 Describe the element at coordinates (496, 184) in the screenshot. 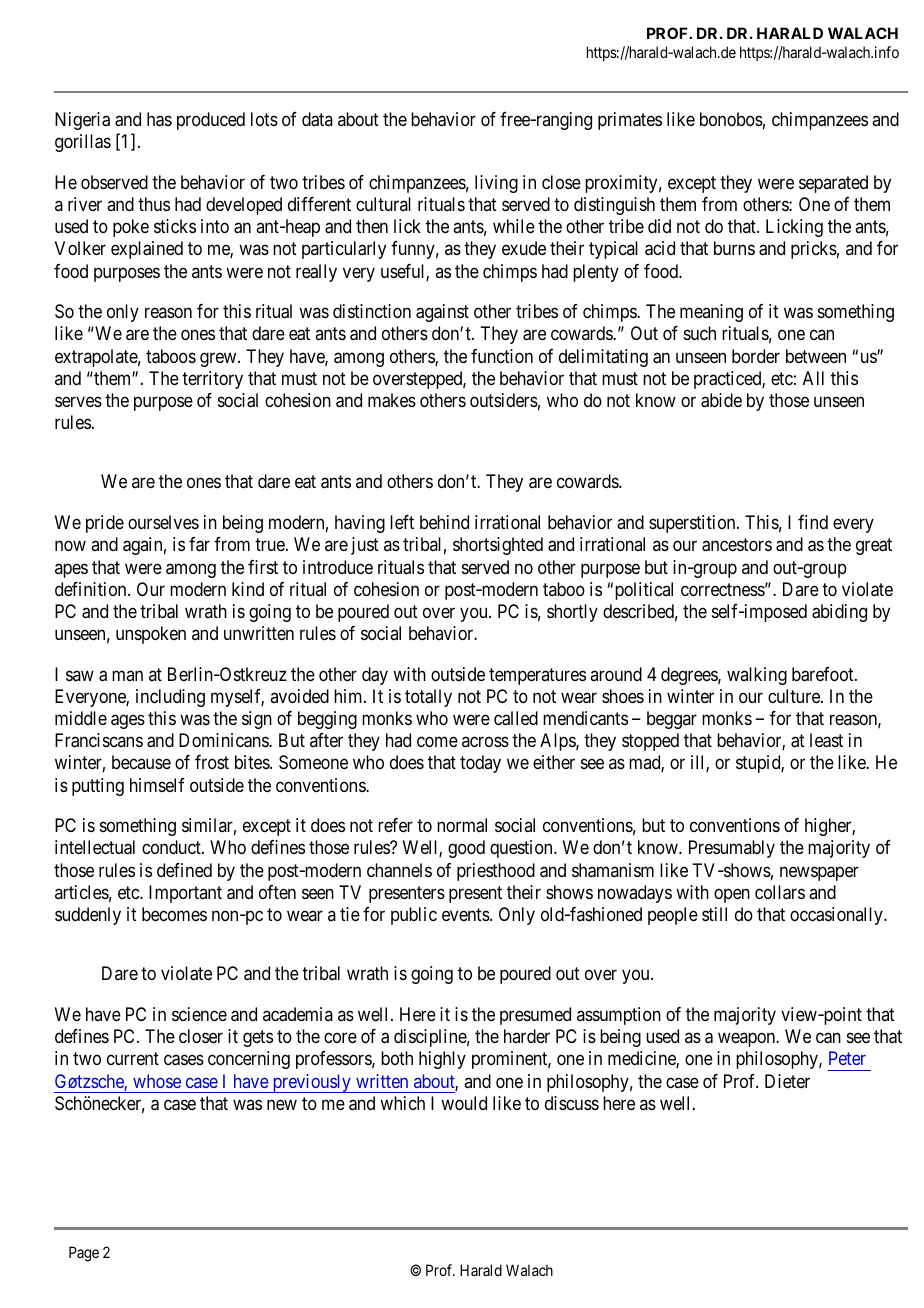

I see `living` at that location.
